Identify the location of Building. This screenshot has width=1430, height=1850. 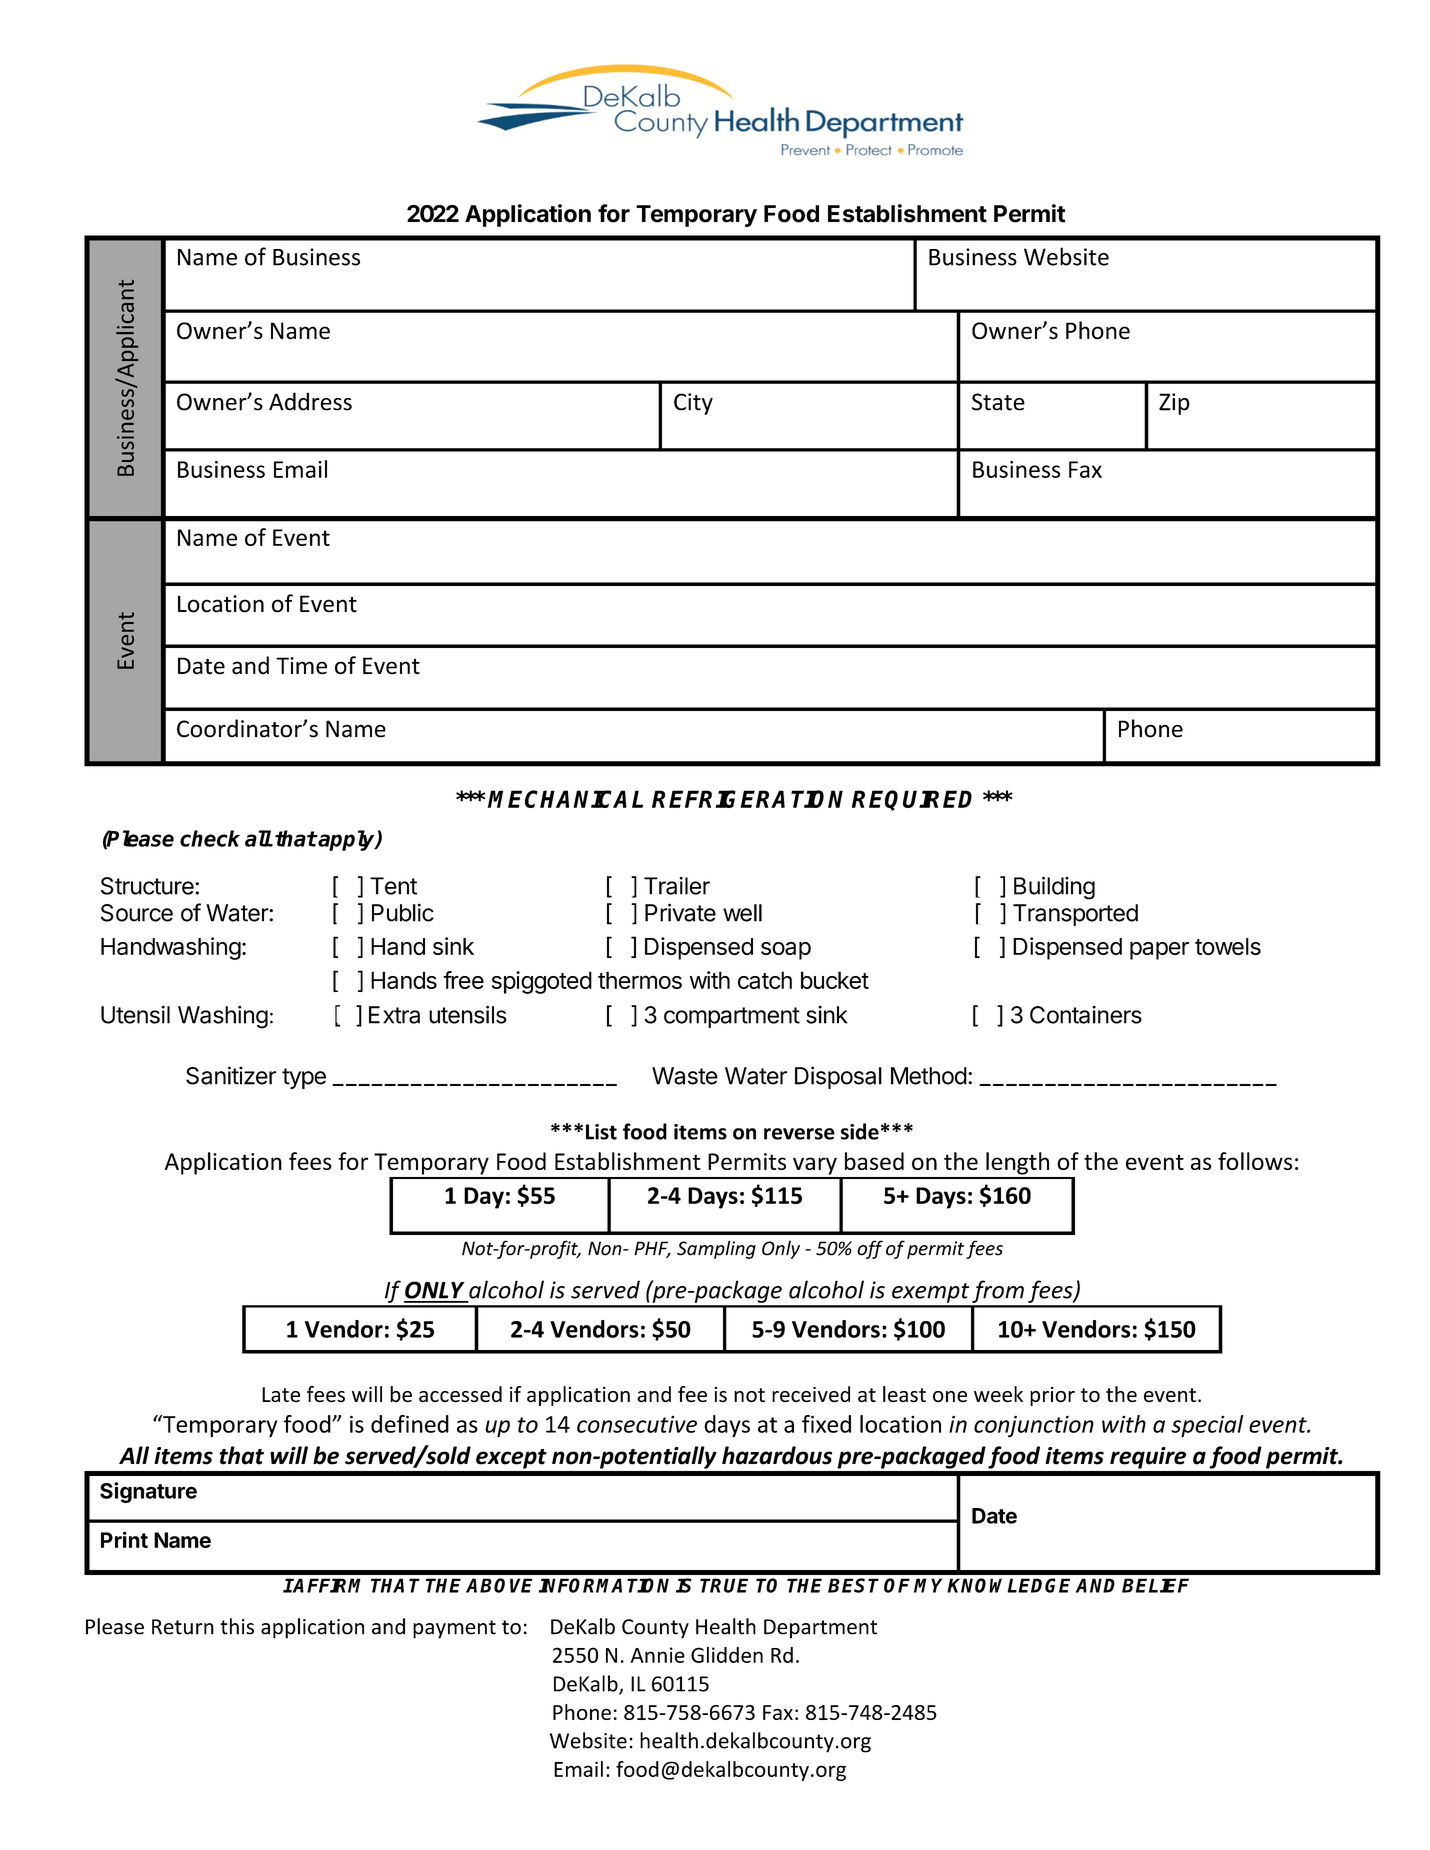
(1054, 888).
